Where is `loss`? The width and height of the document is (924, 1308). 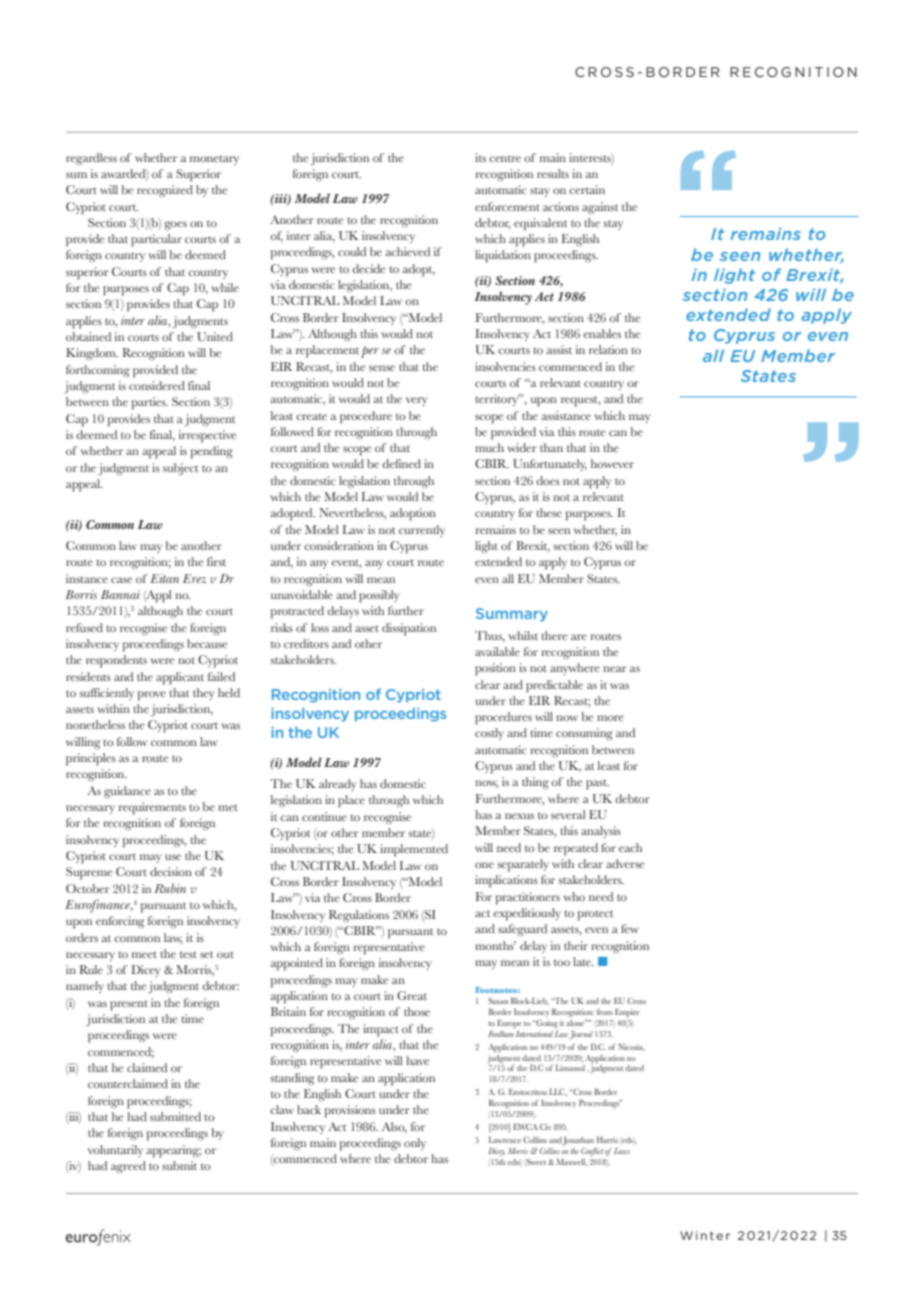
loss is located at coordinates (320, 627).
